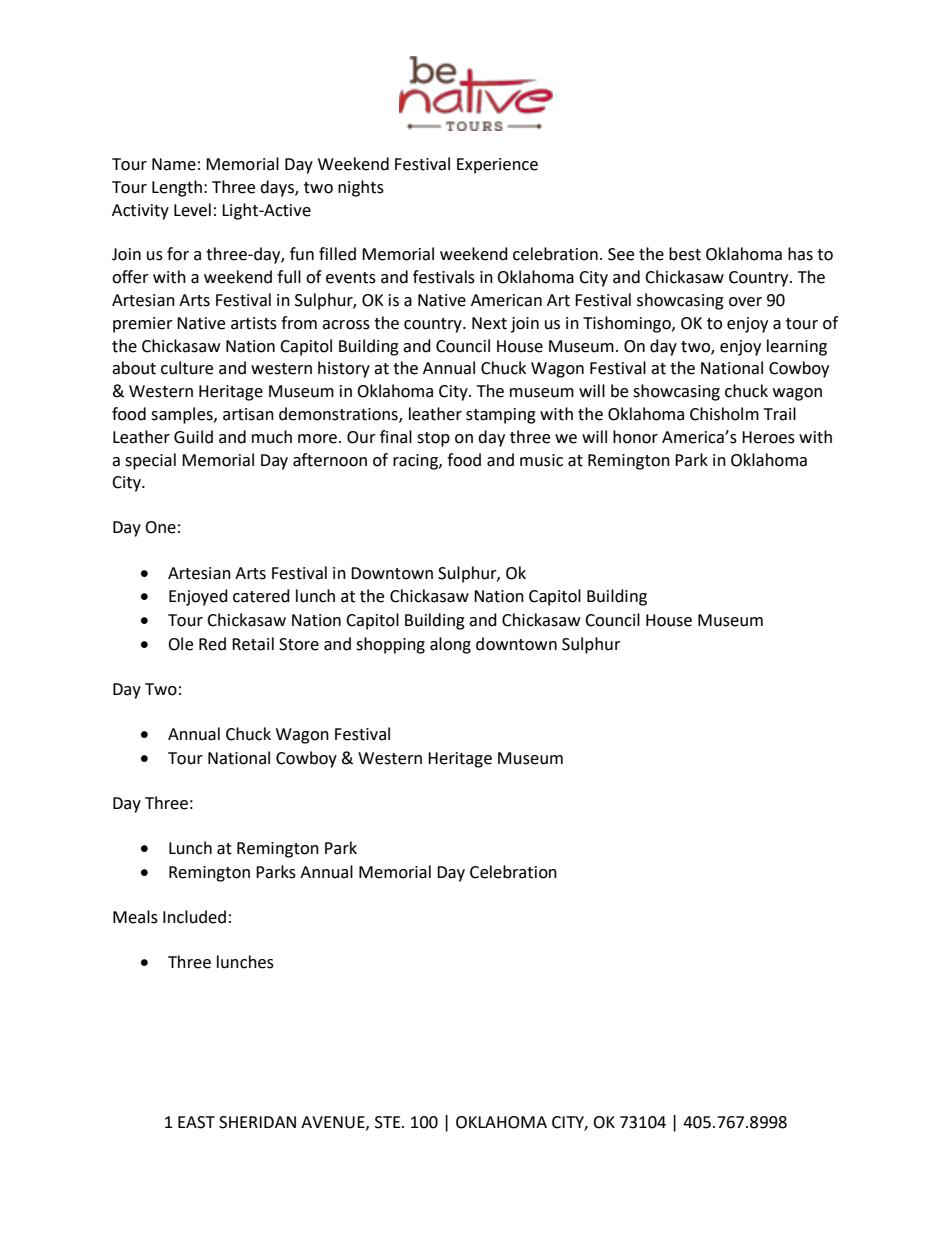  Describe the element at coordinates (497, 166) in the screenshot. I see `Experience` at that location.
